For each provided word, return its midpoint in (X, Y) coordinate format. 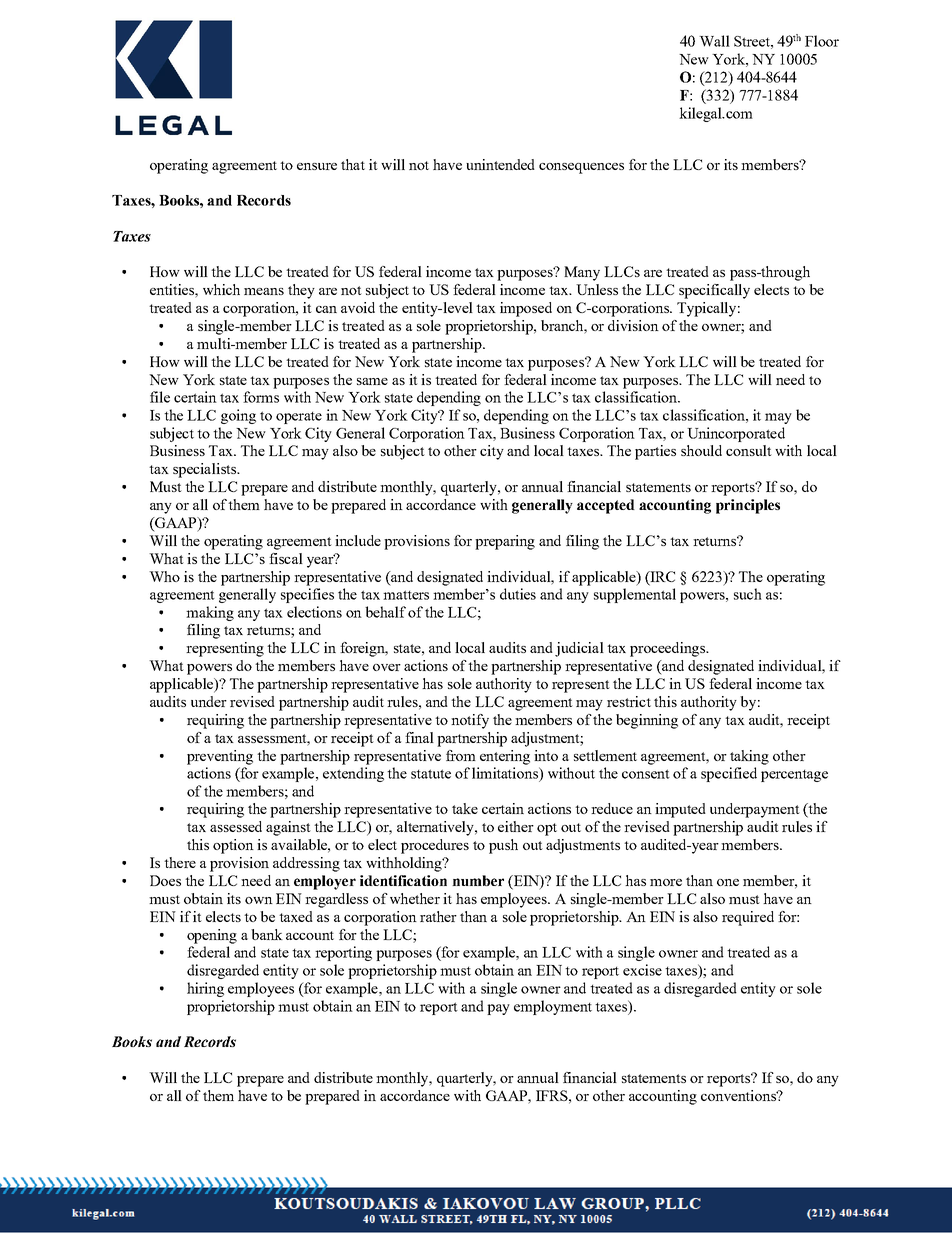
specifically (714, 291)
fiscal (286, 558)
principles (748, 506)
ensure (317, 166)
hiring (205, 989)
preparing (505, 542)
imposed (526, 309)
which (221, 289)
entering (505, 757)
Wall (714, 41)
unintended (500, 164)
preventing (220, 757)
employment (553, 1007)
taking (749, 757)
